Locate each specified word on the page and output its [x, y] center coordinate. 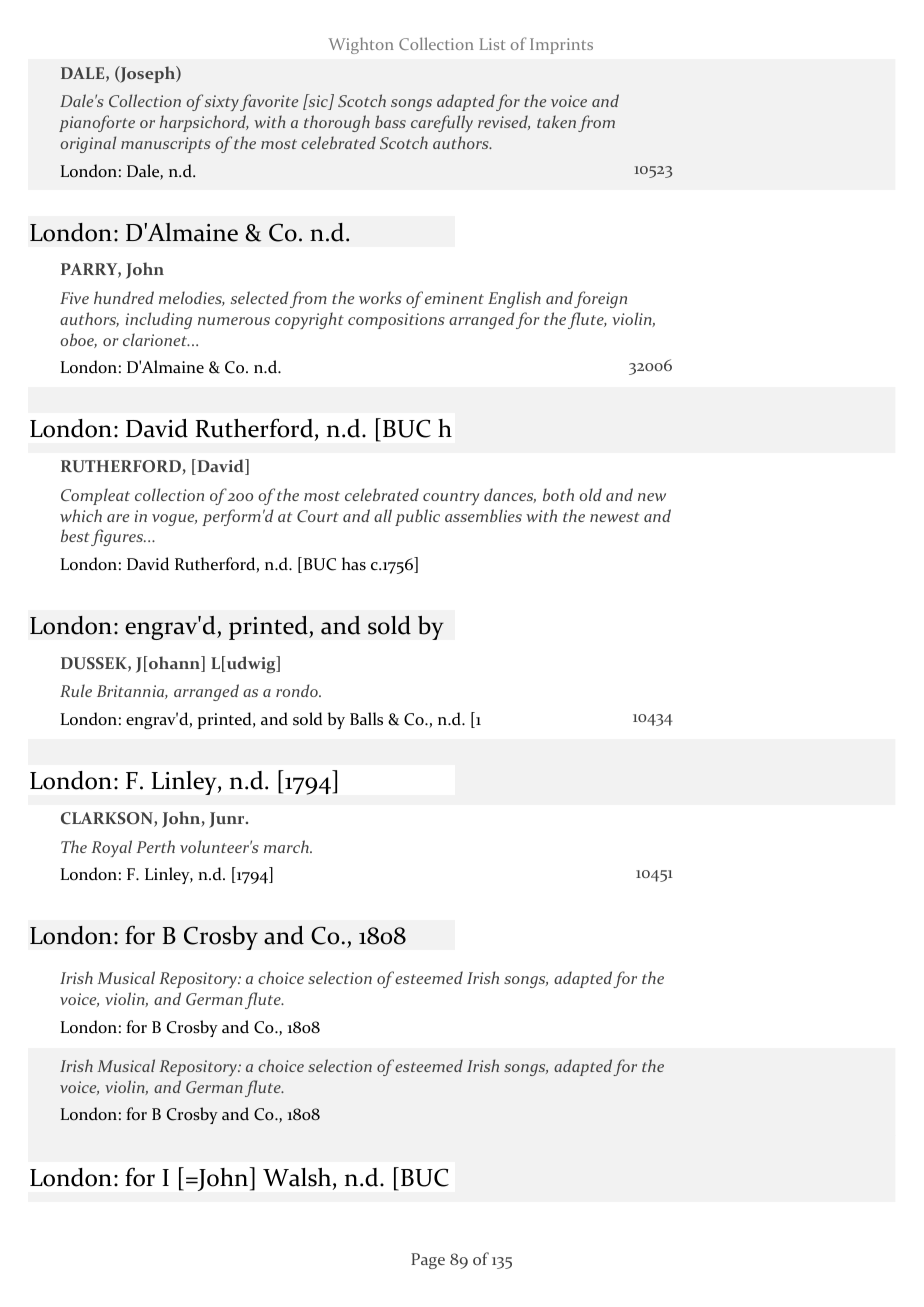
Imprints [561, 46]
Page [428, 1261]
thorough [337, 123]
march [287, 846]
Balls [366, 719]
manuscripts [166, 145]
